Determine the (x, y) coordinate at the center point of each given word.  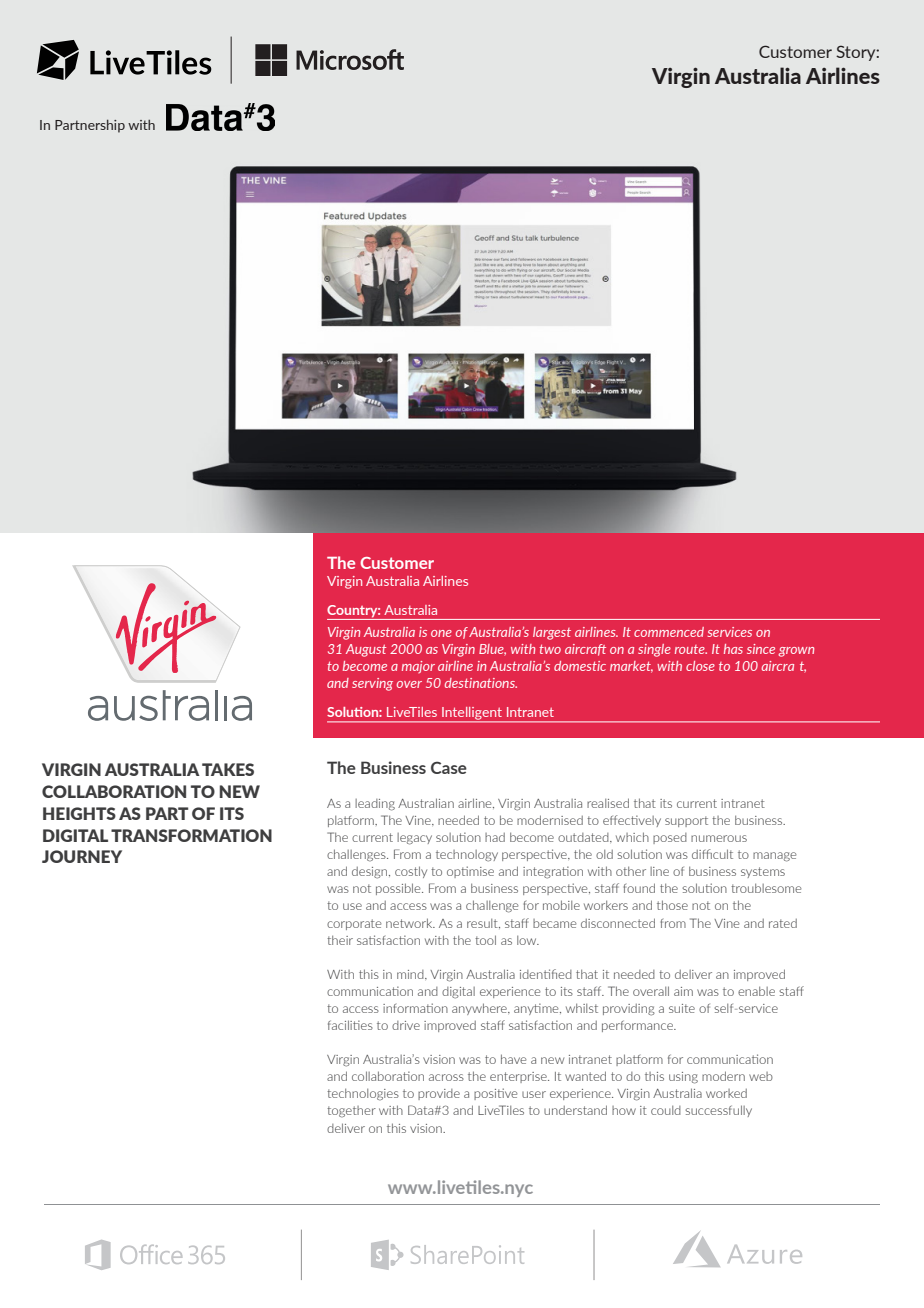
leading (375, 805)
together (351, 1112)
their (340, 940)
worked (726, 1093)
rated (783, 923)
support (686, 821)
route (691, 649)
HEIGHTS (79, 813)
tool (485, 940)
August (366, 650)
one (441, 633)
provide (439, 1094)
